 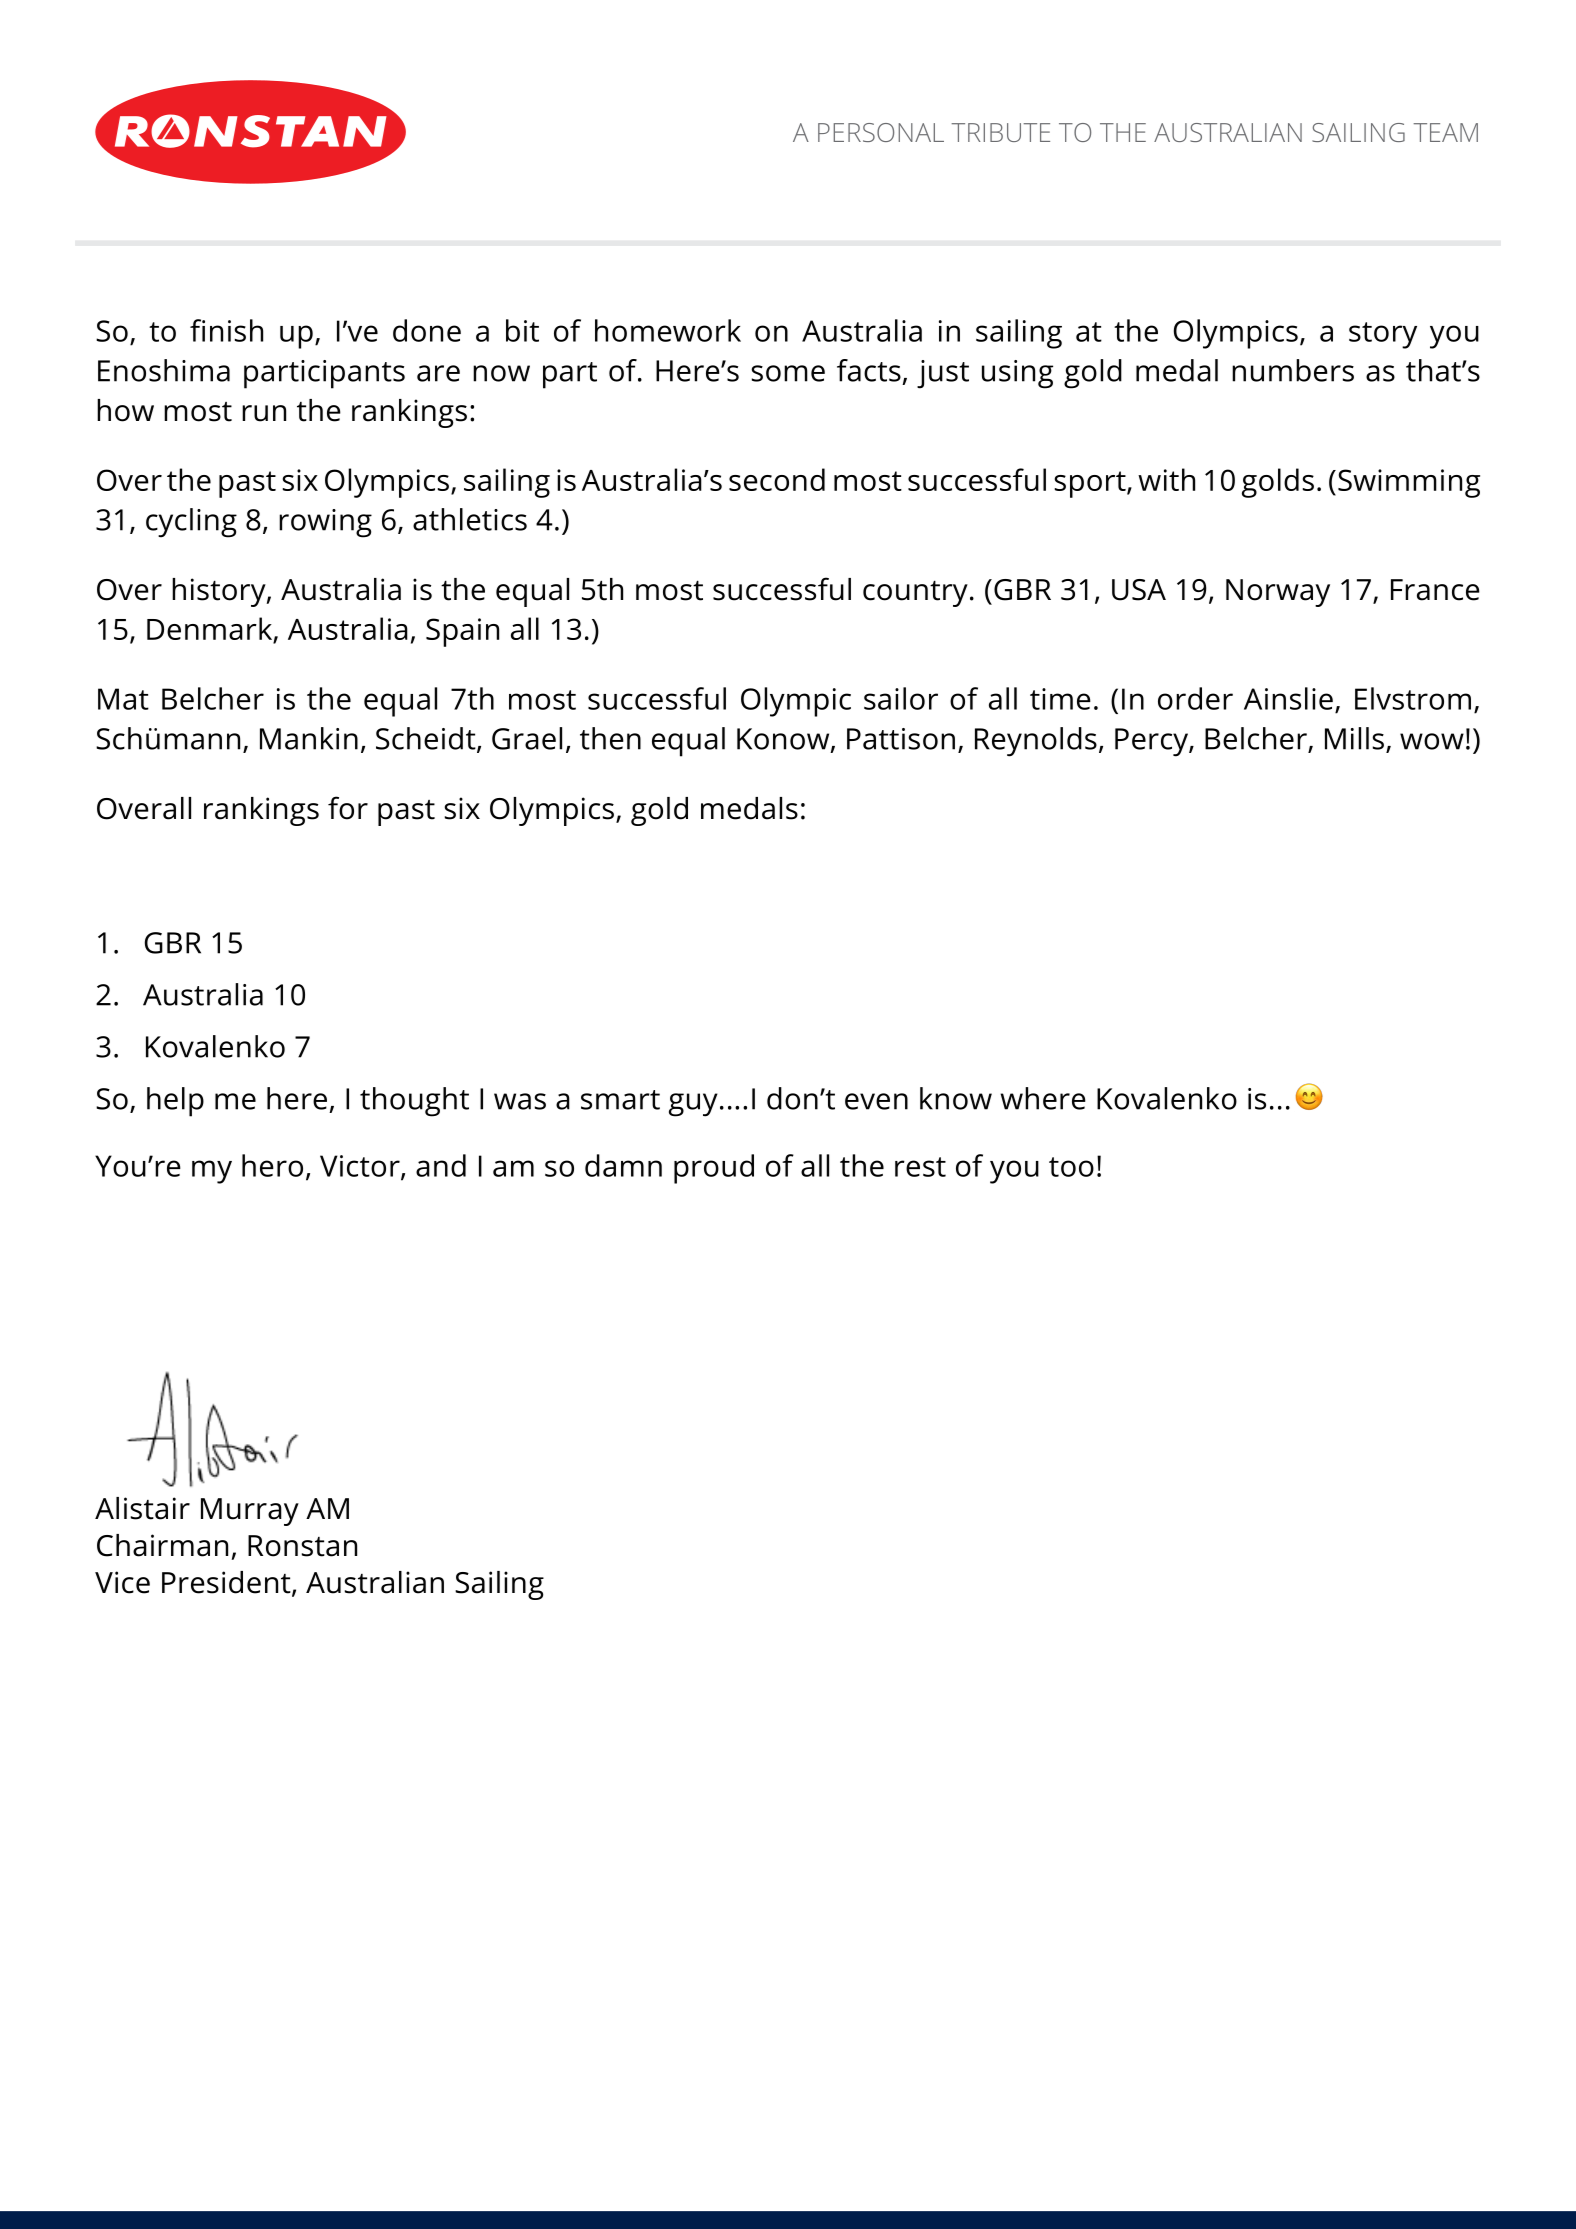 I want to click on President, so click(x=227, y=1583).
